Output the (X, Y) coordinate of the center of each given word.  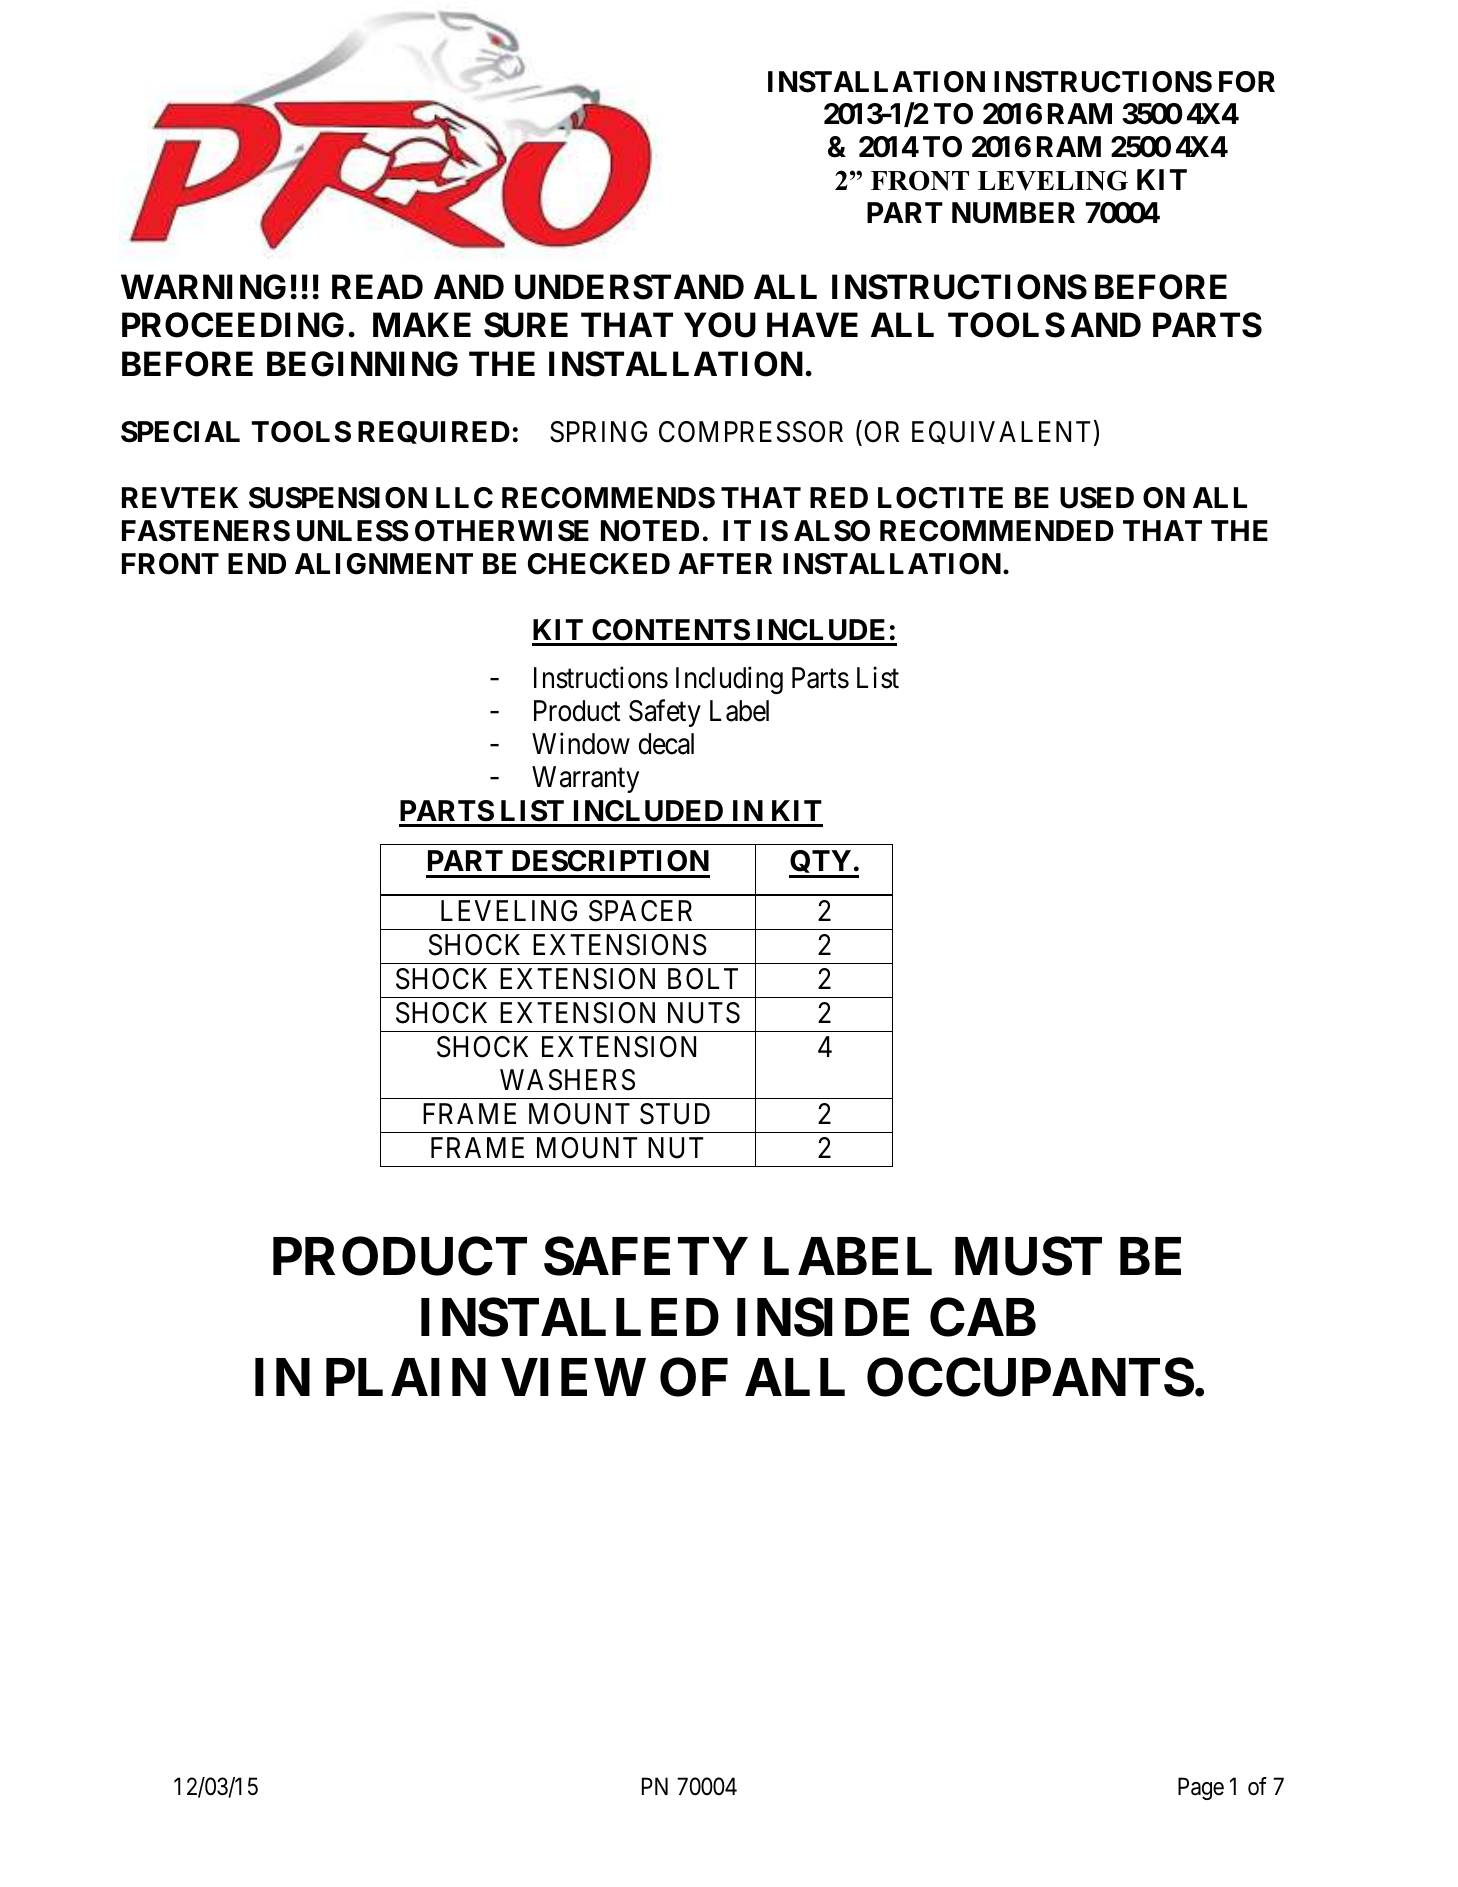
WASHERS (567, 1080)
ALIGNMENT (384, 564)
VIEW (573, 1377)
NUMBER (1013, 213)
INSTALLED (570, 1317)
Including (729, 680)
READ (377, 286)
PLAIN (406, 1377)
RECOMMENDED (997, 531)
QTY (821, 864)
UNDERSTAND (629, 287)
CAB (983, 1317)
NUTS (704, 1013)
